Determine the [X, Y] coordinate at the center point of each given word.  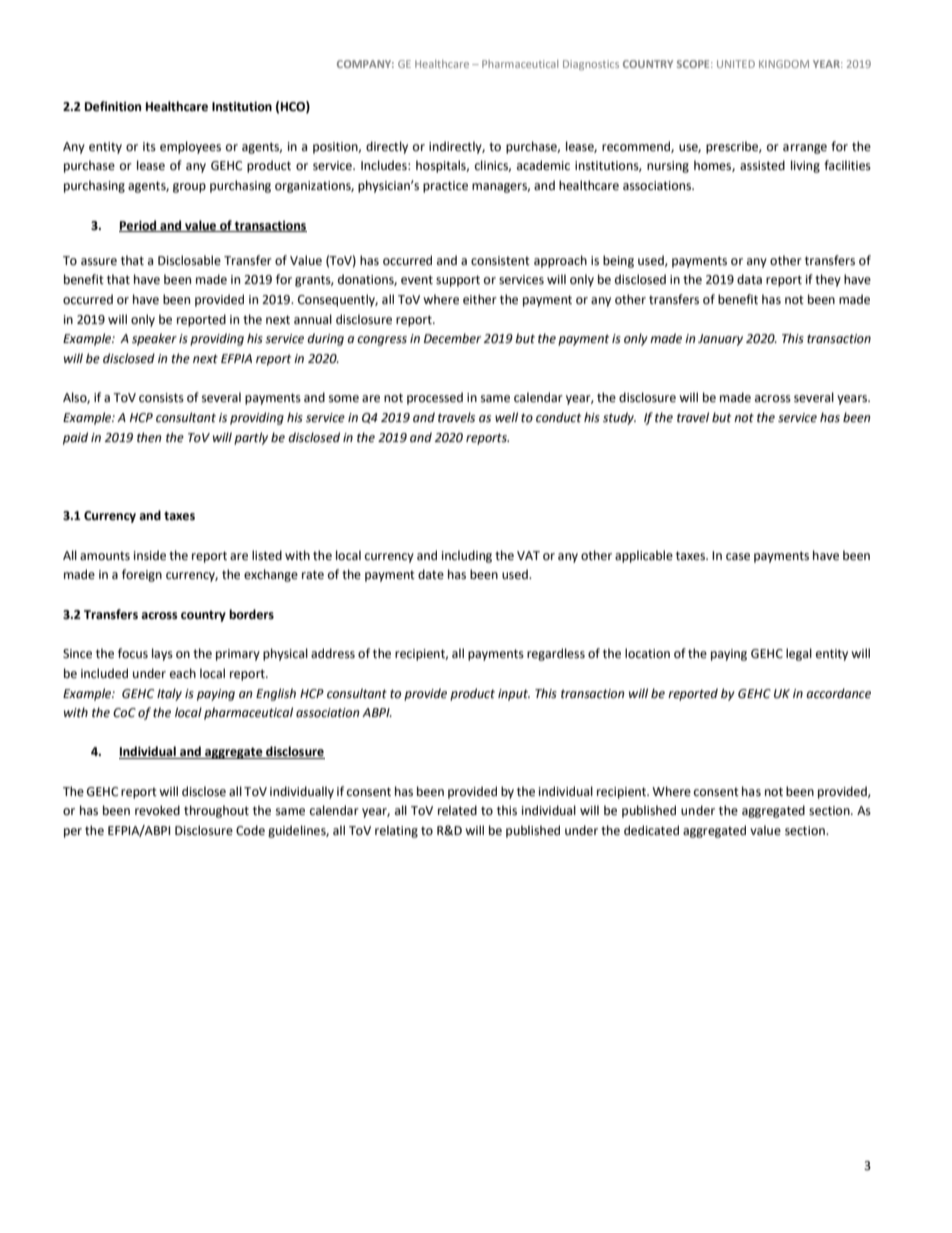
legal [799, 654]
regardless [556, 654]
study [619, 418]
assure [99, 262]
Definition [113, 106]
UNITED [736, 64]
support [458, 281]
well [506, 417]
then [149, 437]
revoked [157, 810]
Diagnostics [591, 65]
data [749, 279]
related [457, 810]
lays [162, 654]
